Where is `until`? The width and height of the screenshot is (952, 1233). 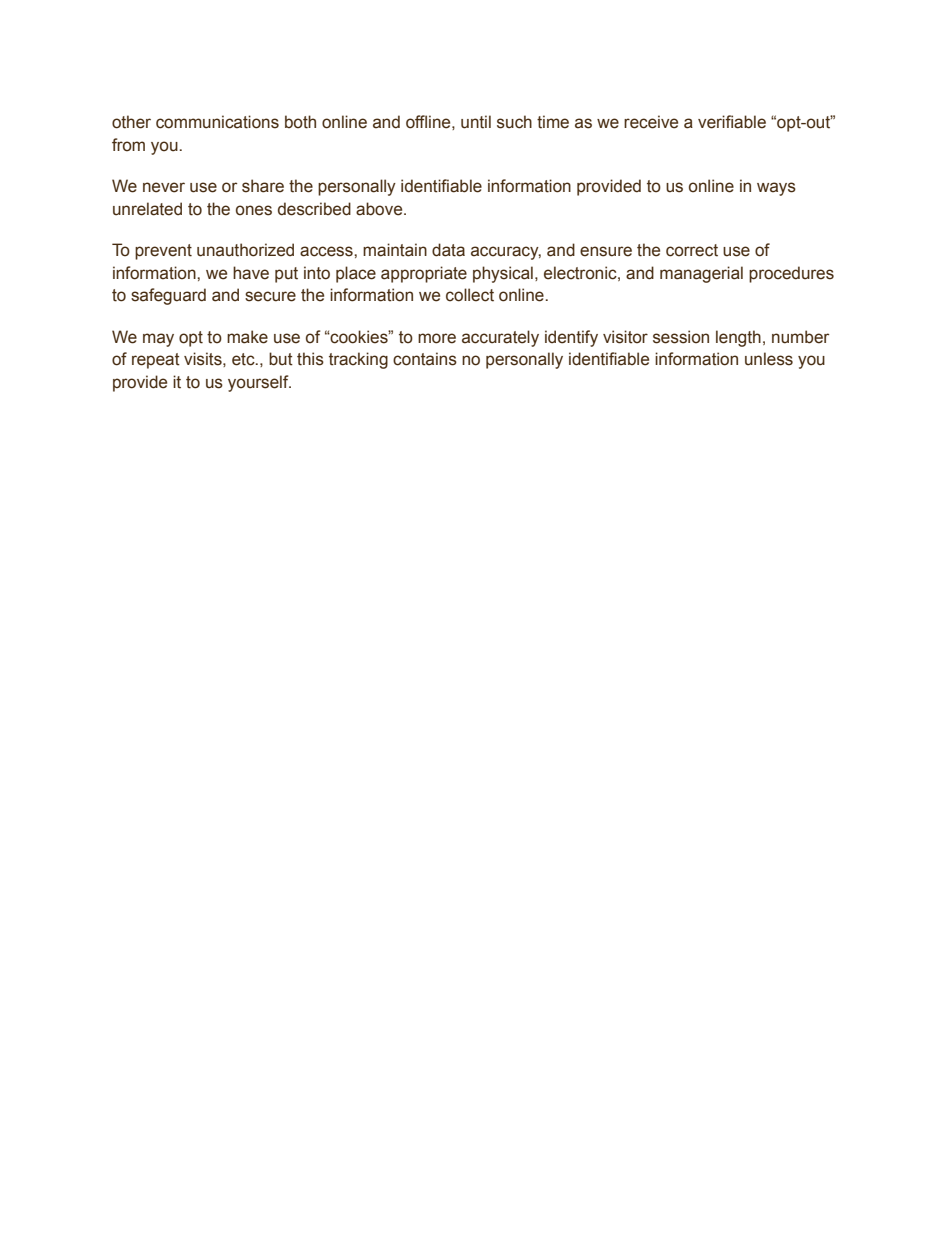 until is located at coordinates (476, 122).
